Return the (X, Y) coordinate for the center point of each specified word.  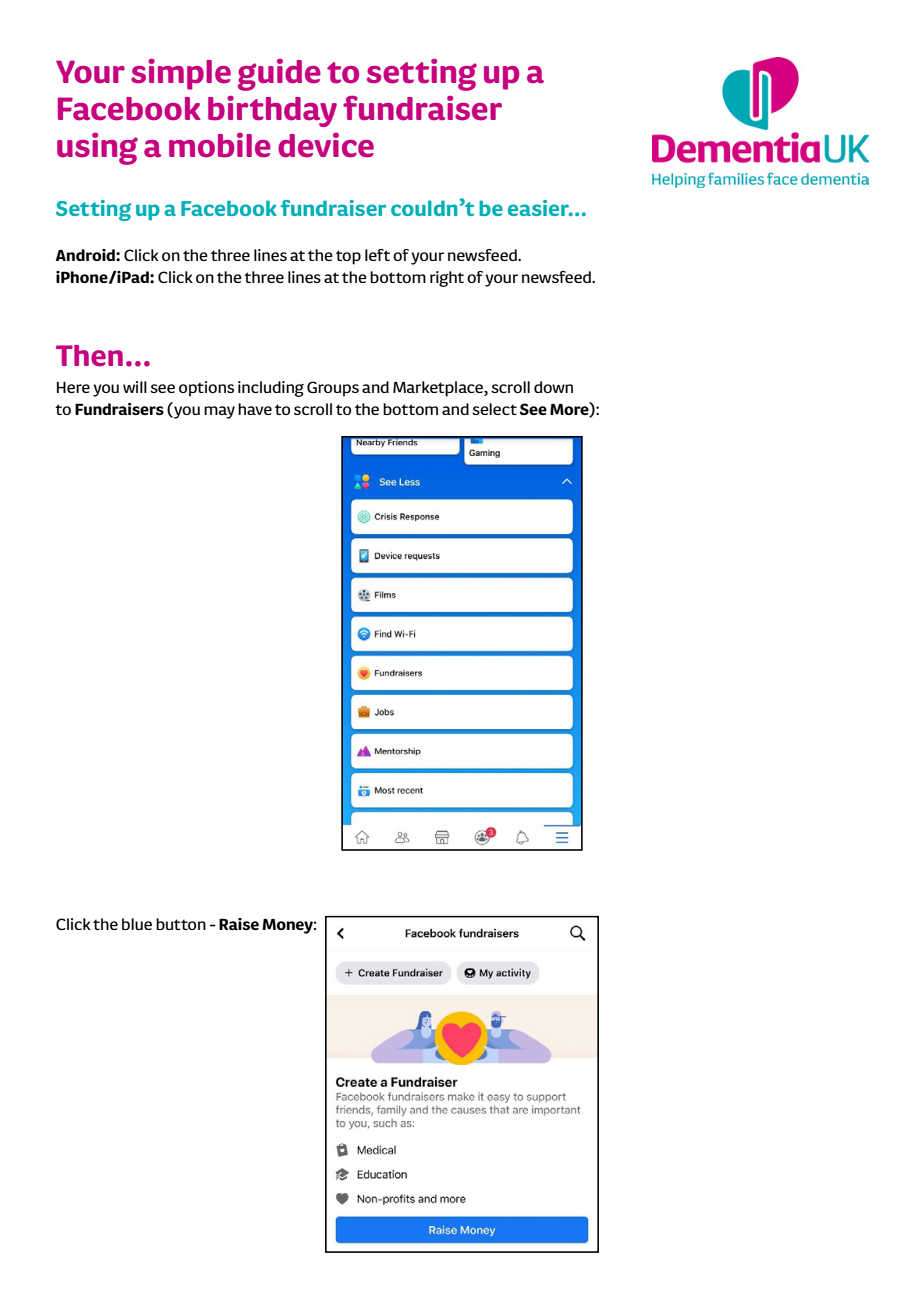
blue (137, 924)
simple (181, 74)
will (135, 387)
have (255, 409)
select (494, 409)
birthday (272, 111)
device (326, 145)
